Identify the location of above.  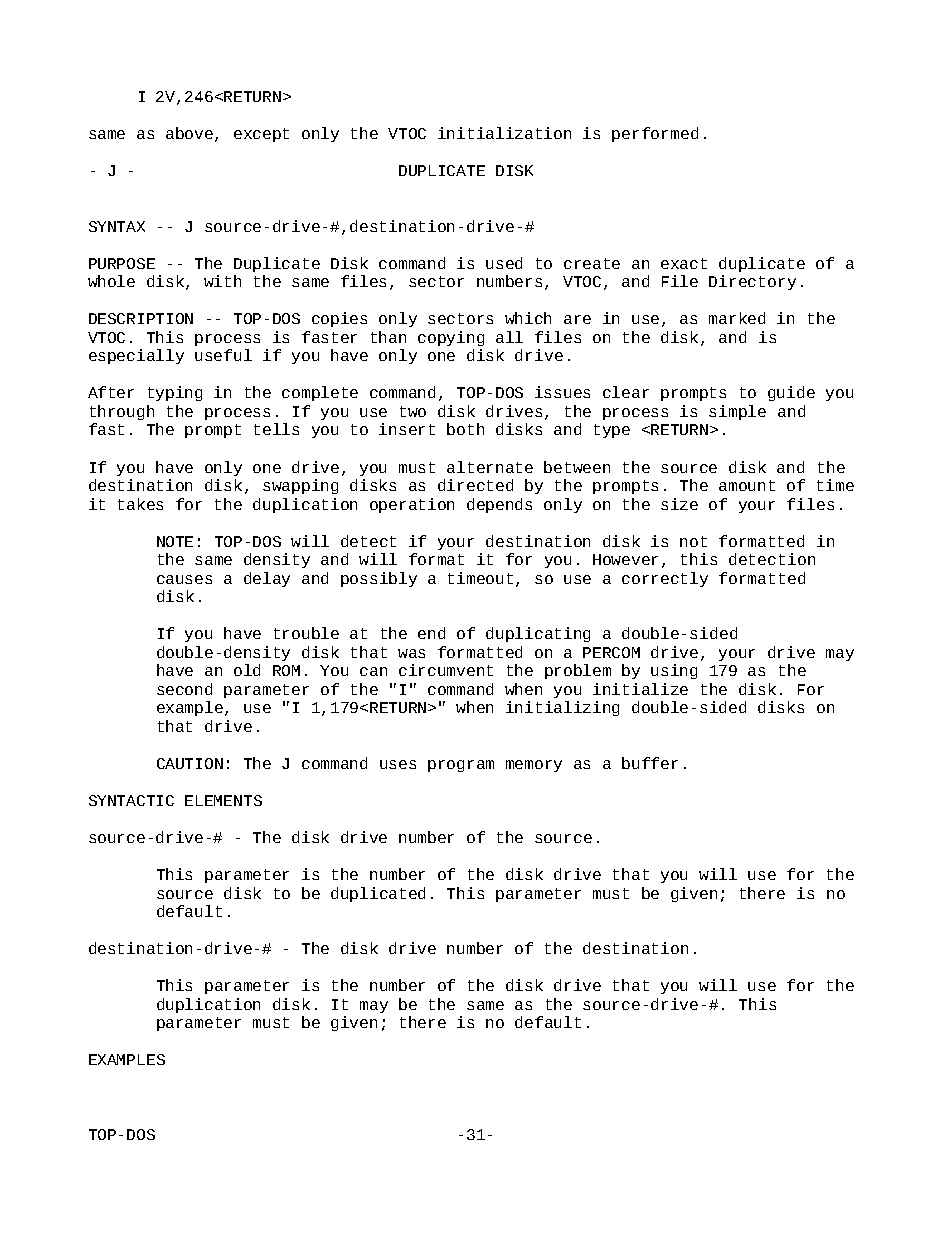
(191, 134).
